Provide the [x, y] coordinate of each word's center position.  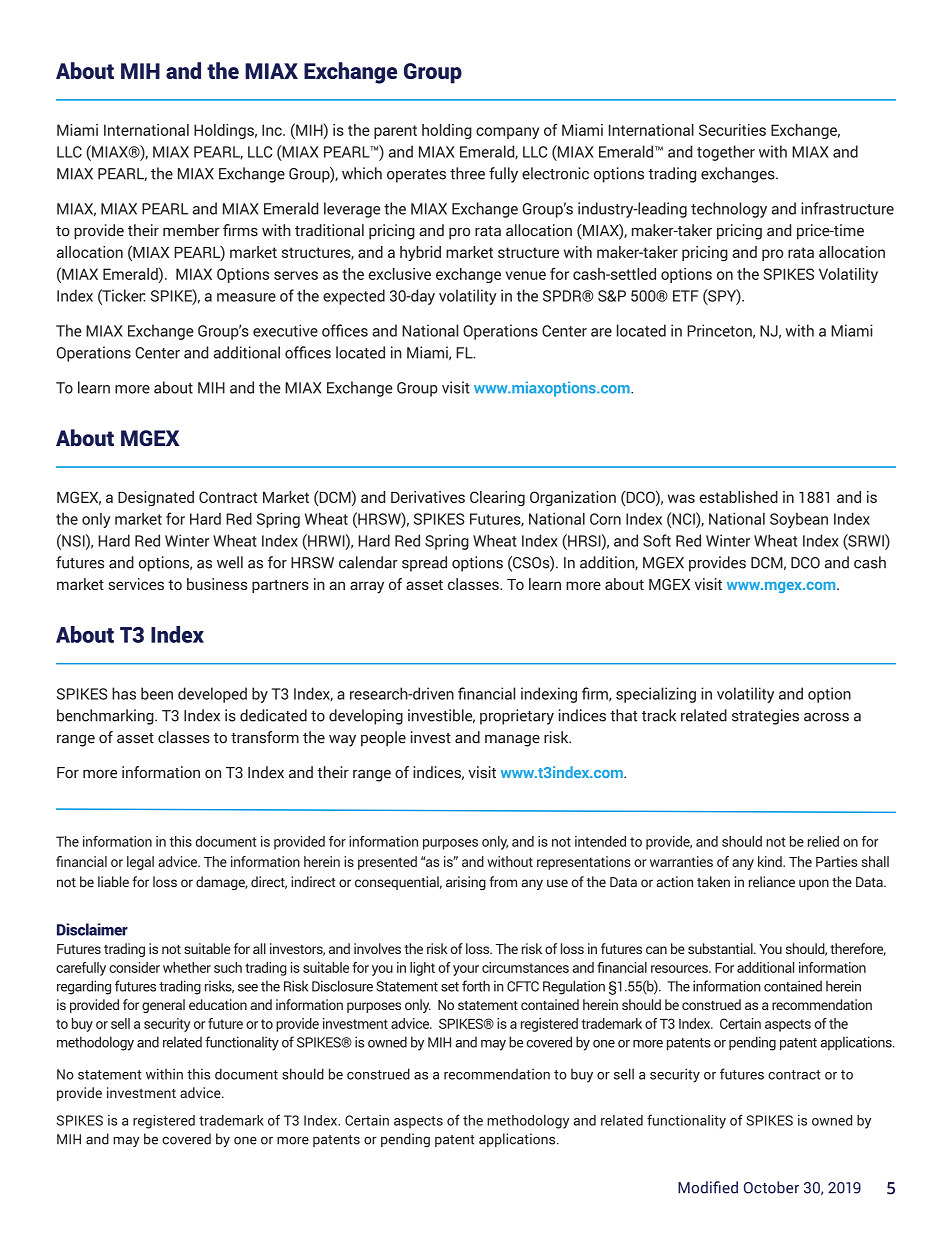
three [467, 173]
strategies [765, 717]
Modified [708, 1187]
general [163, 1006]
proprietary [517, 717]
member [191, 230]
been [157, 693]
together [726, 153]
